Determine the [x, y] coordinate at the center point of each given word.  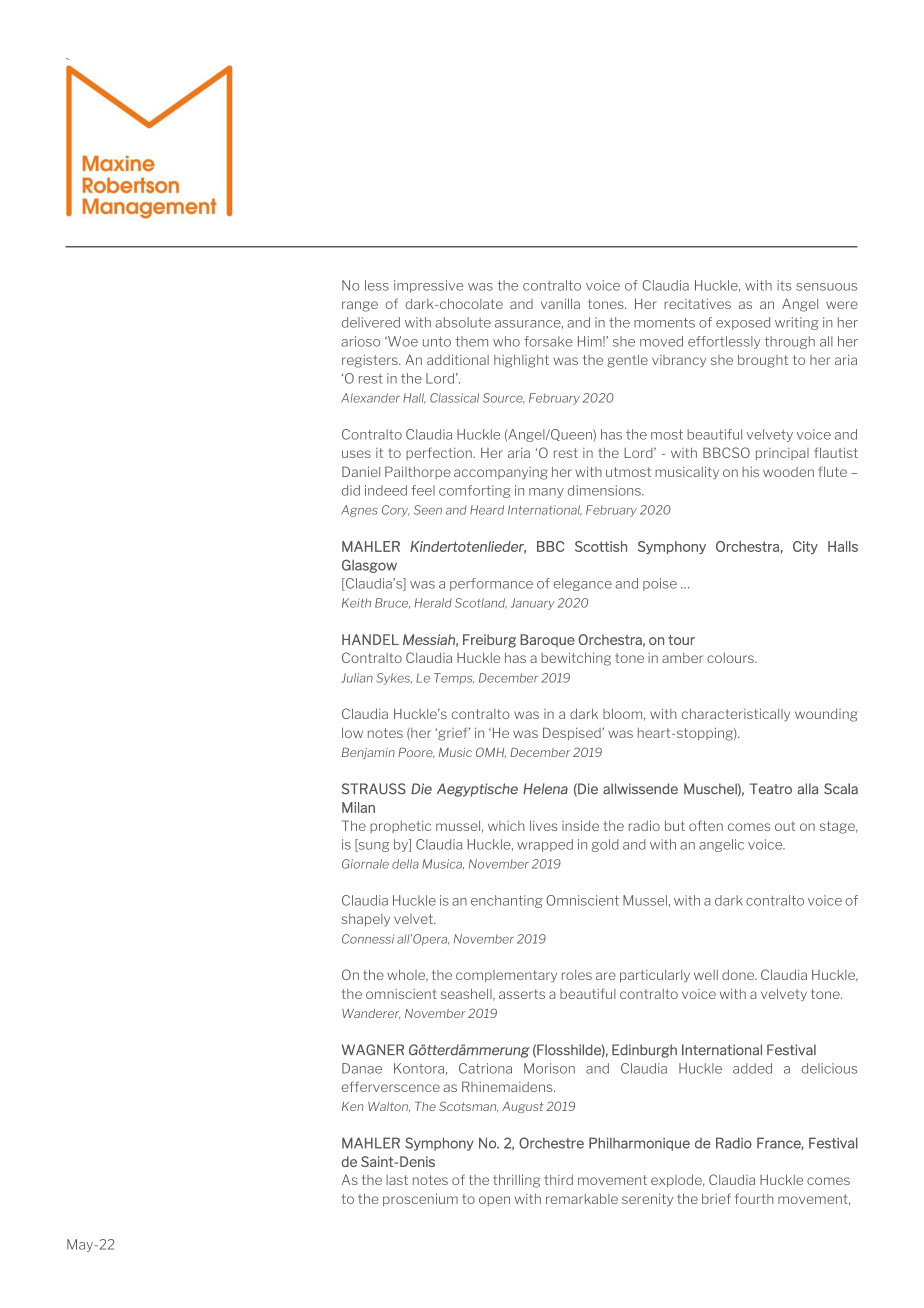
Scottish [601, 546]
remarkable [582, 1198]
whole [407, 975]
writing [797, 323]
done [739, 975]
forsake [548, 341]
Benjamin [368, 753]
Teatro [771, 789]
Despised [573, 733]
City [805, 547]
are [606, 976]
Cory [396, 511]
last [397, 1180]
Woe [402, 341]
